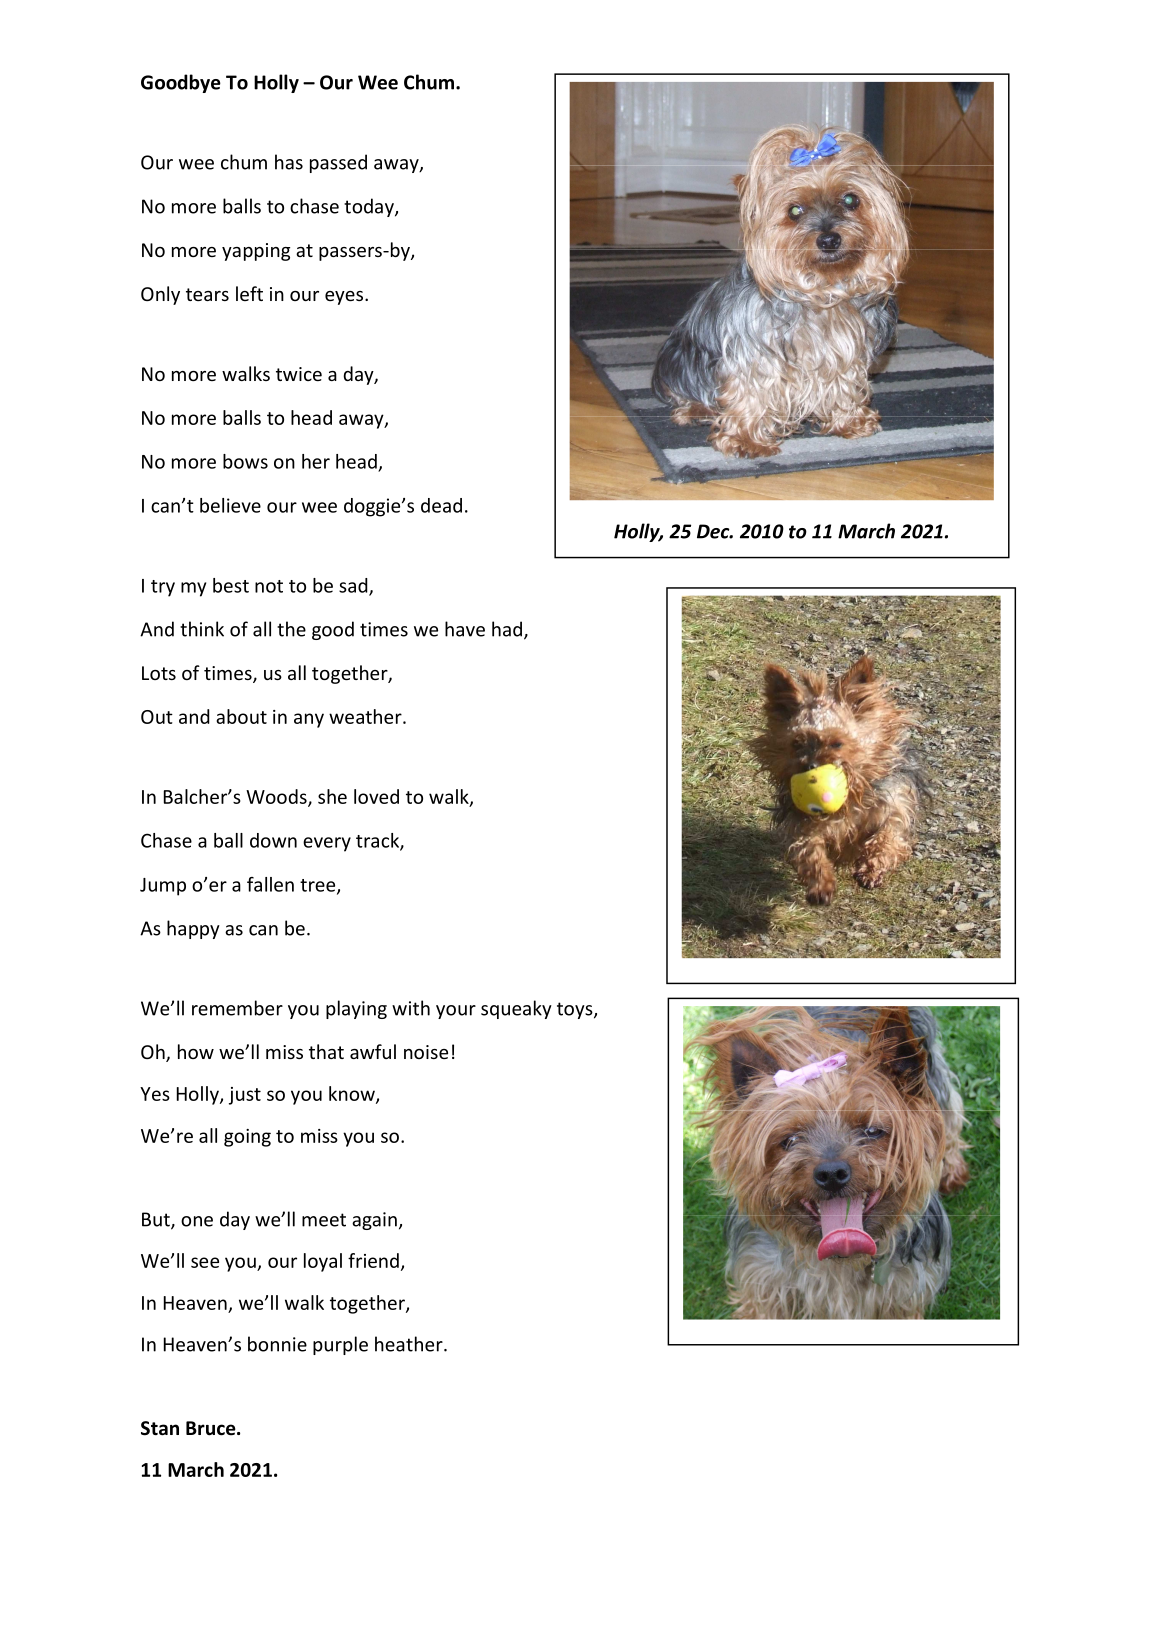 Image resolution: width=1160 pixels, height=1641 pixels. What do you see at coordinates (160, 1428) in the document?
I see `Stan` at bounding box center [160, 1428].
